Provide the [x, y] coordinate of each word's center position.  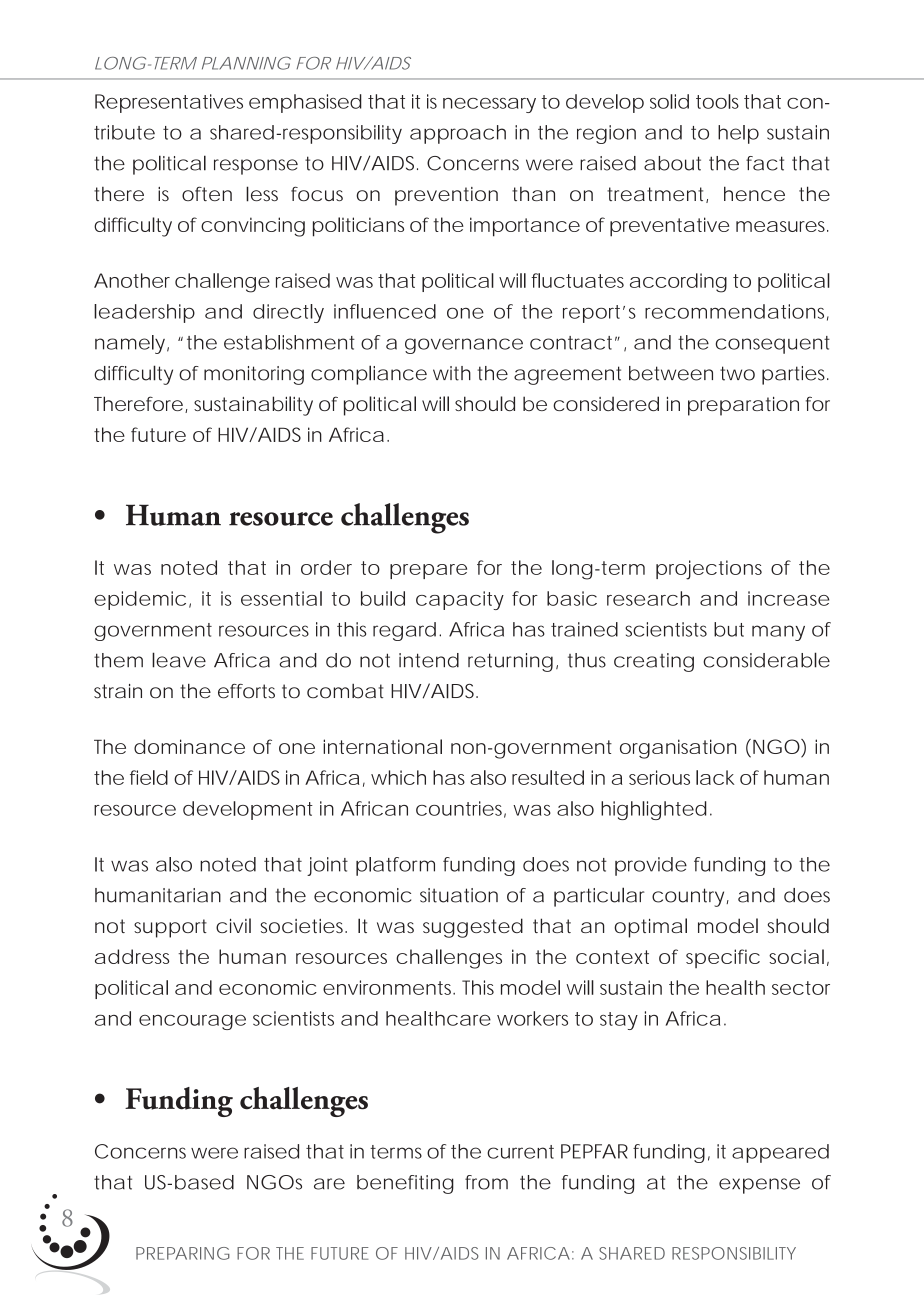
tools [717, 101]
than [533, 194]
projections [709, 570]
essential [281, 598]
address [132, 956]
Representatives [169, 103]
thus [587, 660]
